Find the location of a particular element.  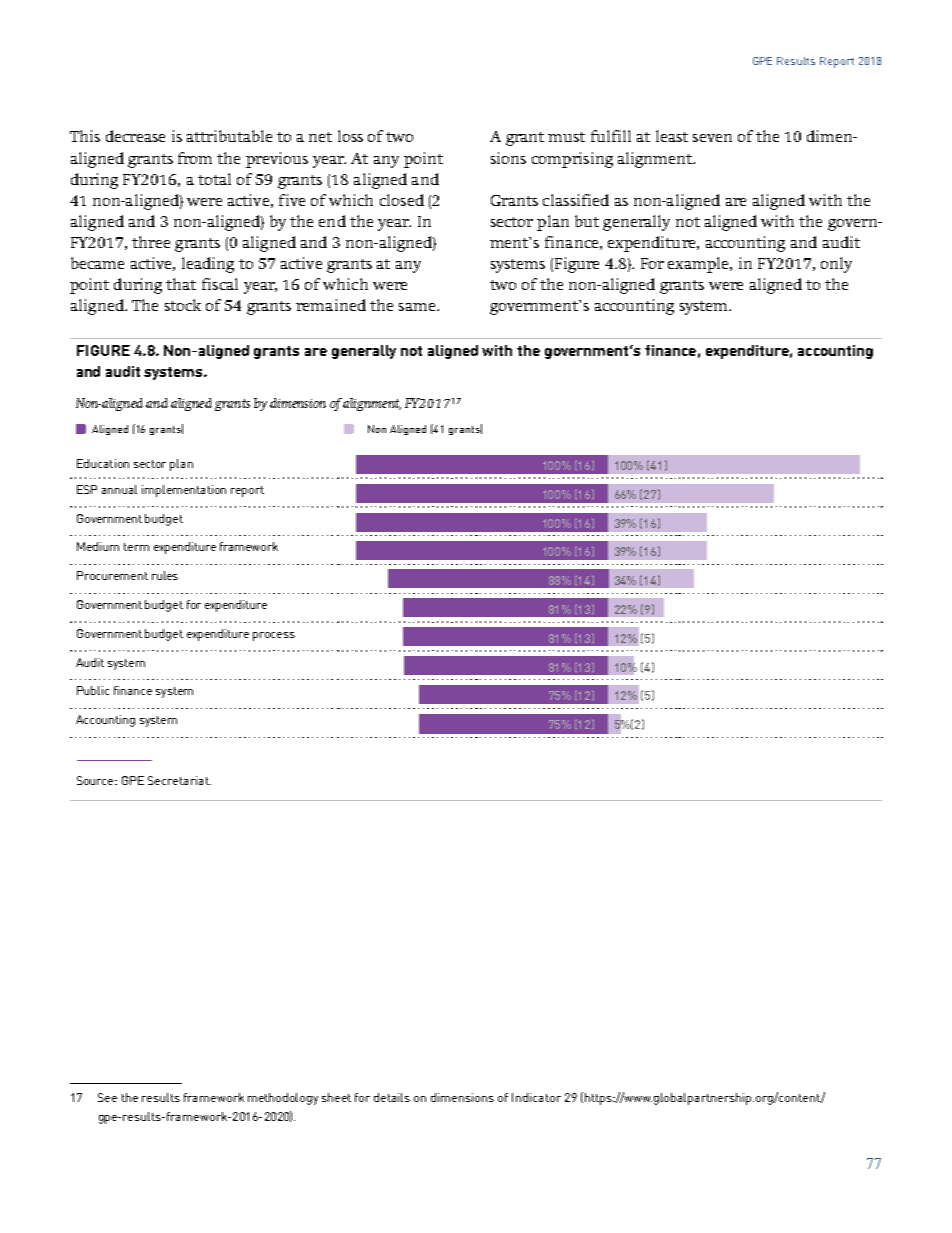

closed is located at coordinates (402, 200).
